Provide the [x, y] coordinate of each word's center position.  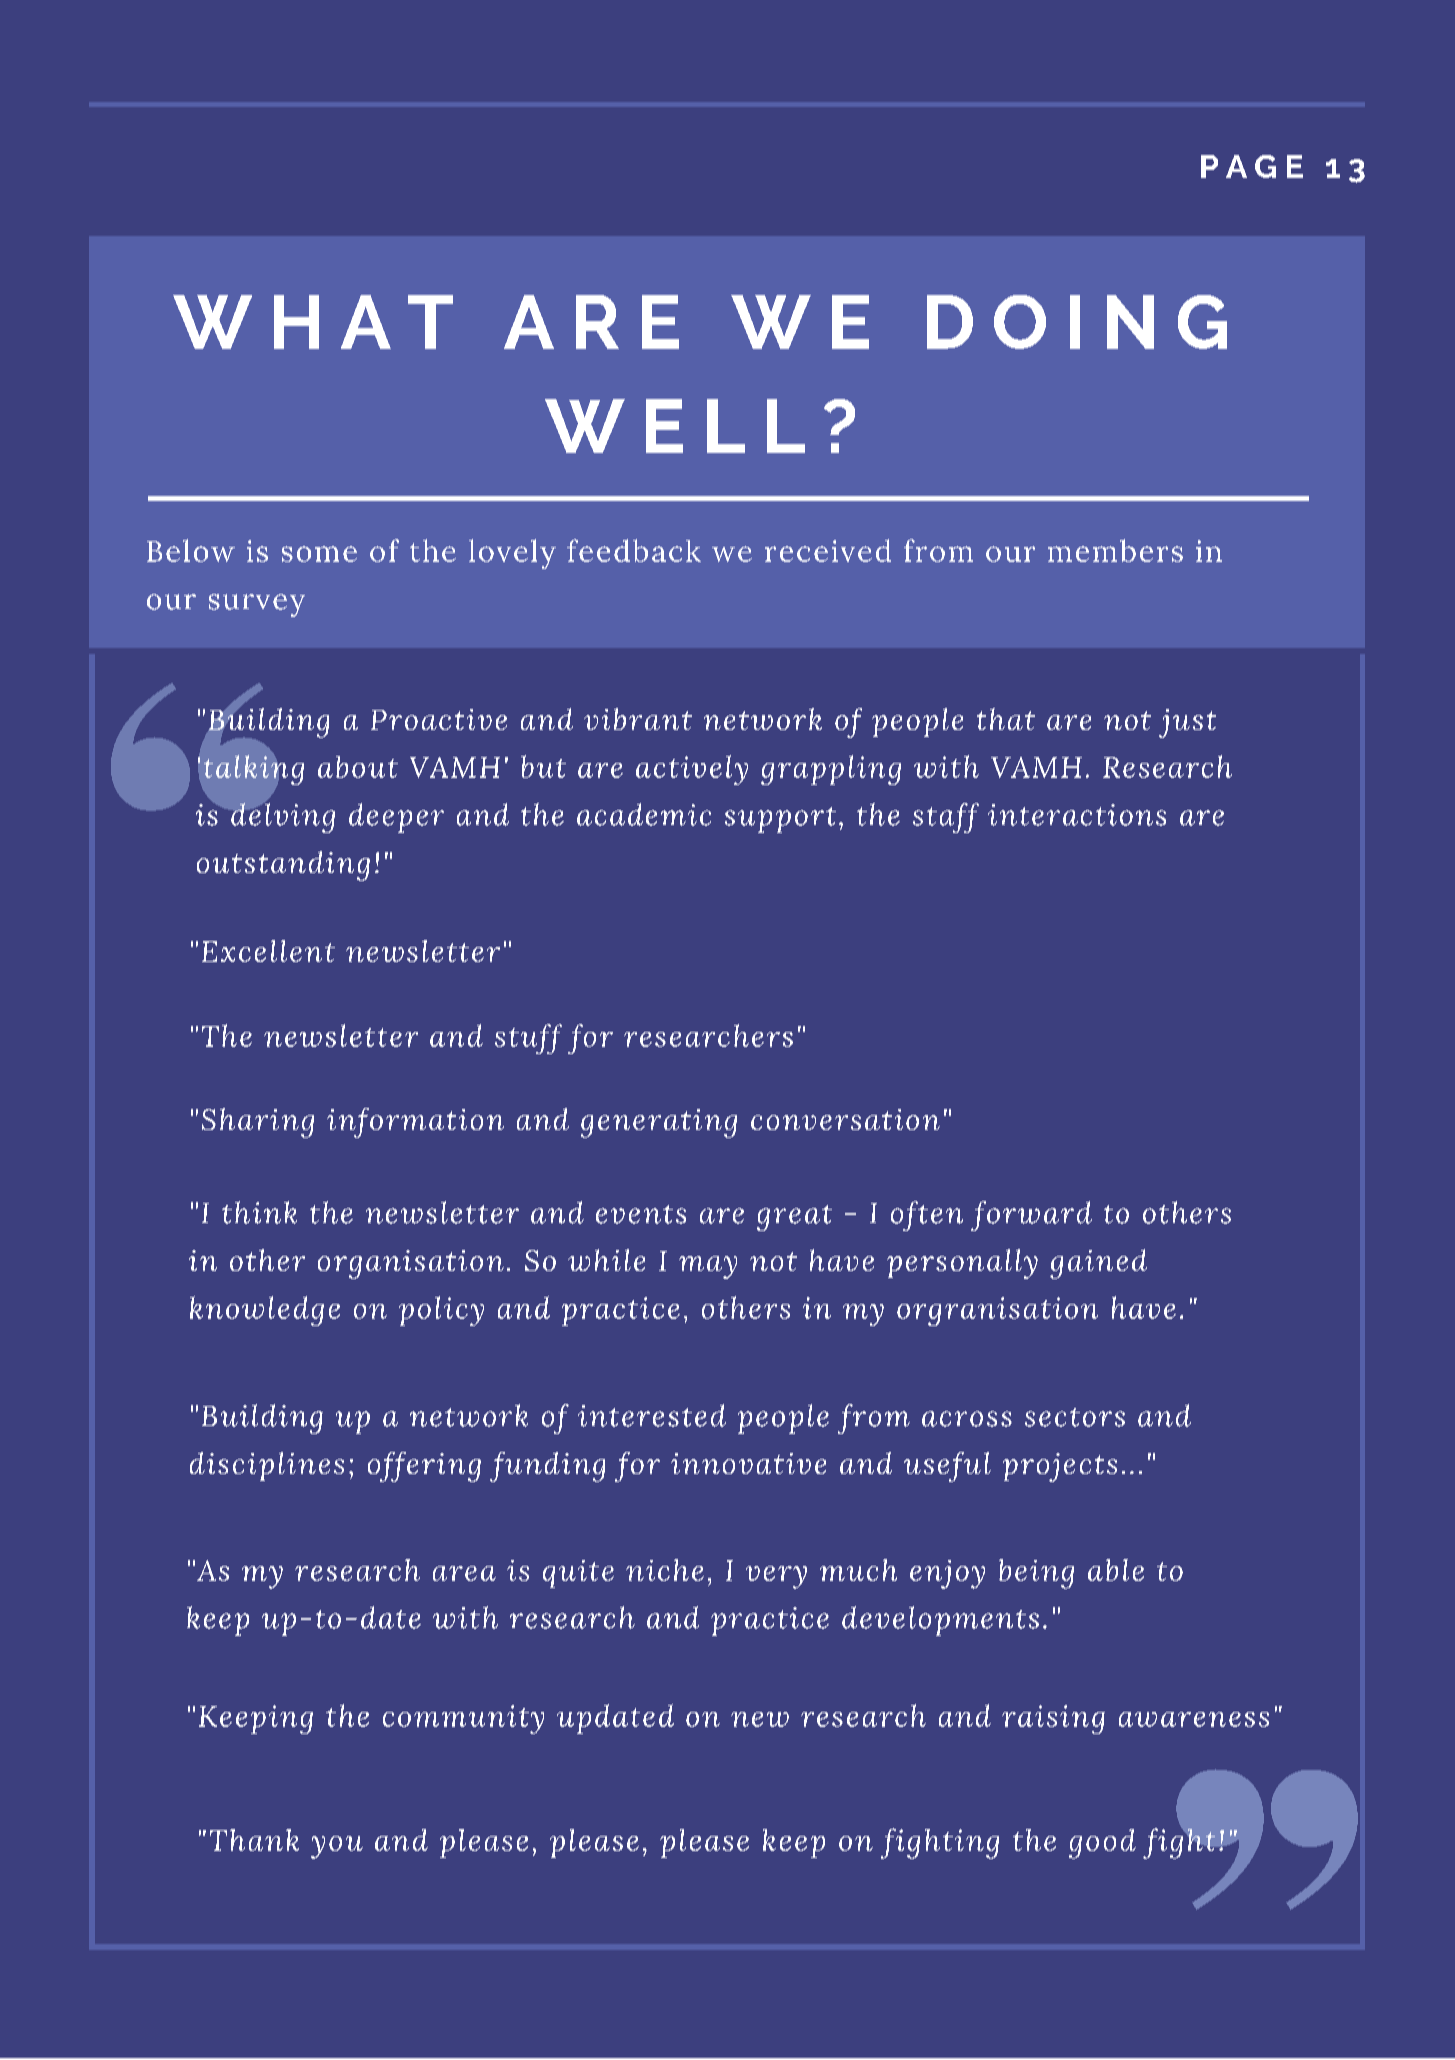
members [1115, 550]
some [319, 554]
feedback [634, 550]
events [641, 1214]
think [259, 1212]
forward [1031, 1216]
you [337, 1847]
